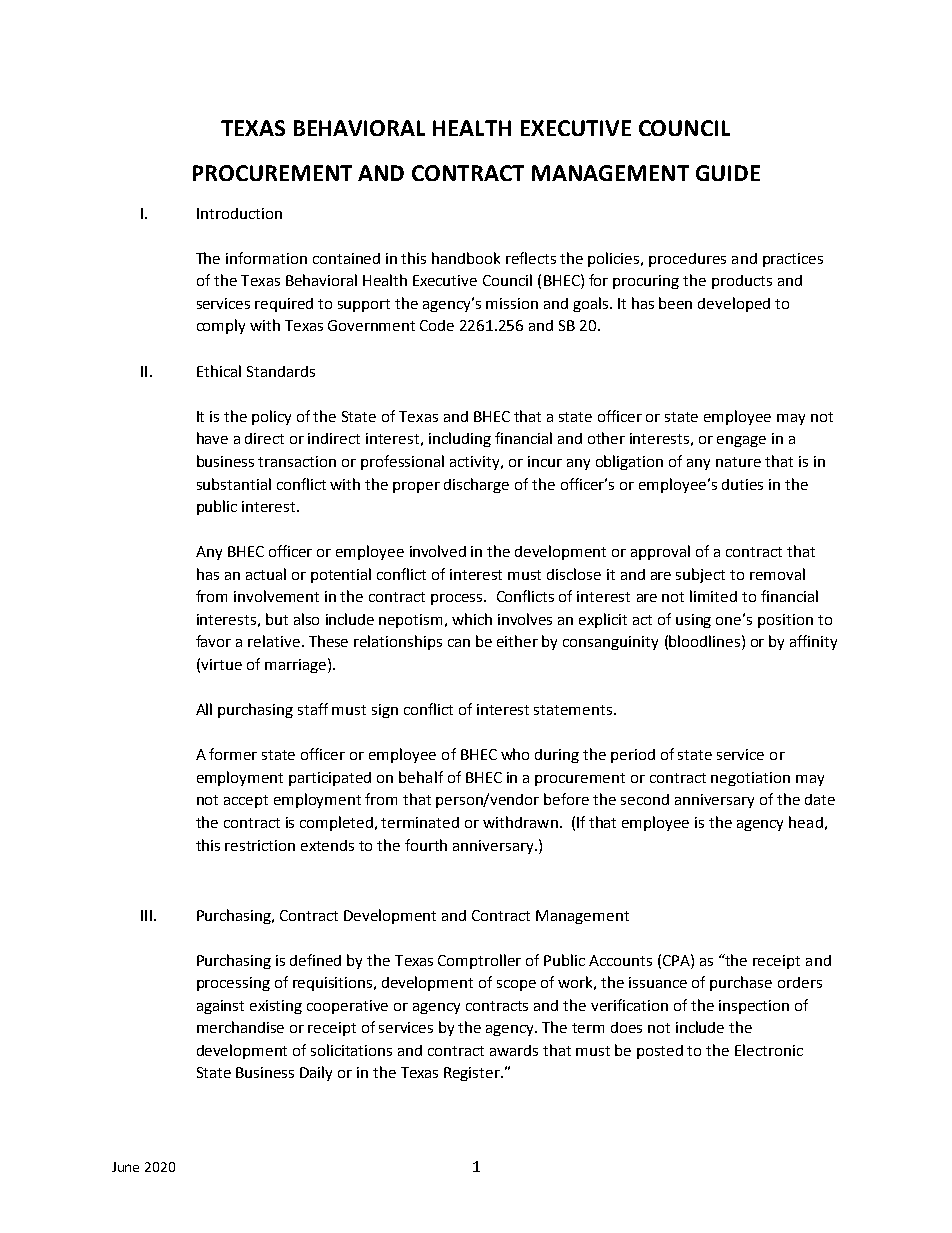 This screenshot has width=952, height=1233. What do you see at coordinates (234, 484) in the screenshot?
I see `substantial` at bounding box center [234, 484].
